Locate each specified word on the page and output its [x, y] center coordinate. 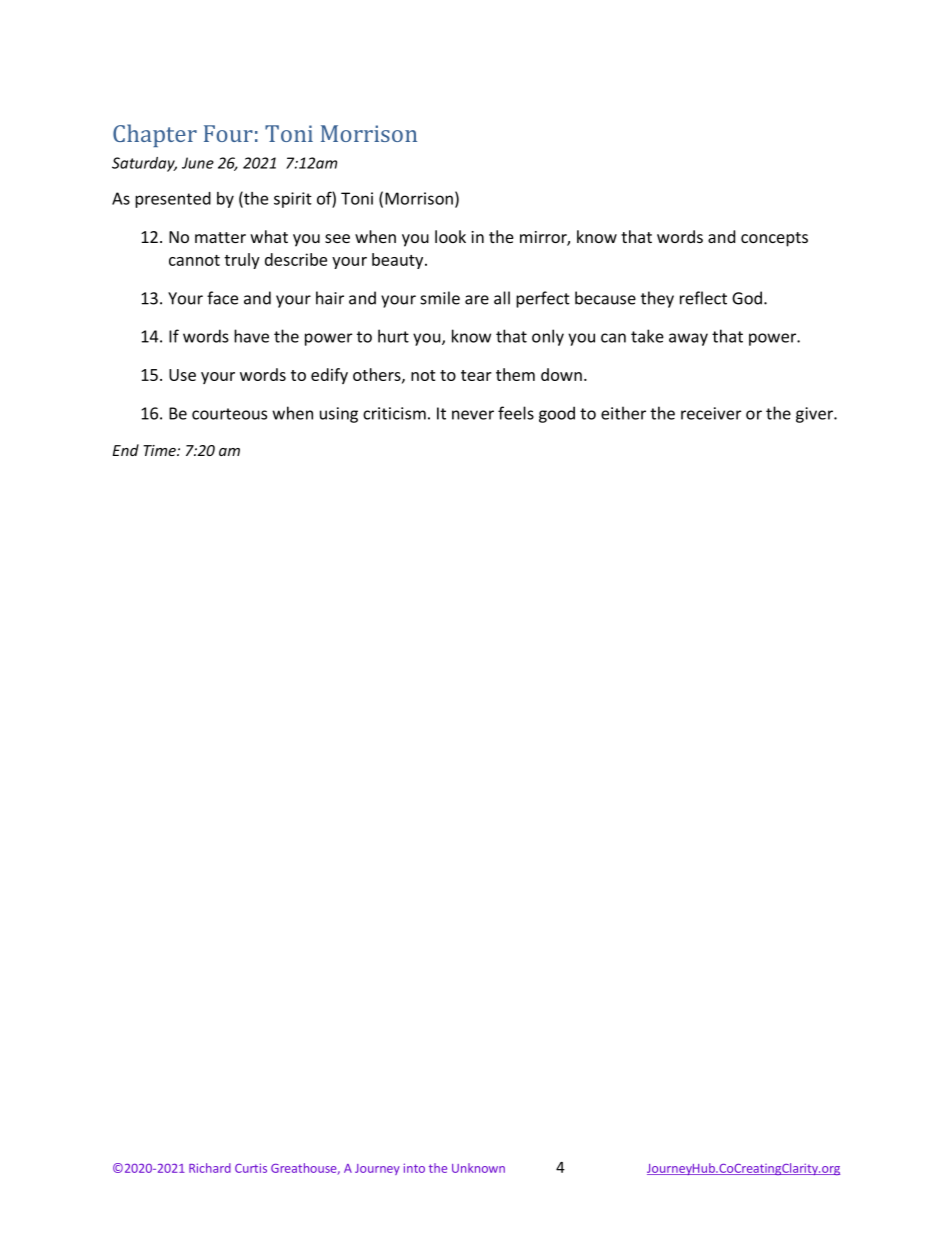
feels [516, 413]
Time [160, 450]
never [473, 415]
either [623, 413]
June [198, 163]
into [414, 1168]
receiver [711, 413]
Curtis [251, 1168]
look [450, 236]
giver [815, 415]
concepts [774, 239]
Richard [210, 1168]
